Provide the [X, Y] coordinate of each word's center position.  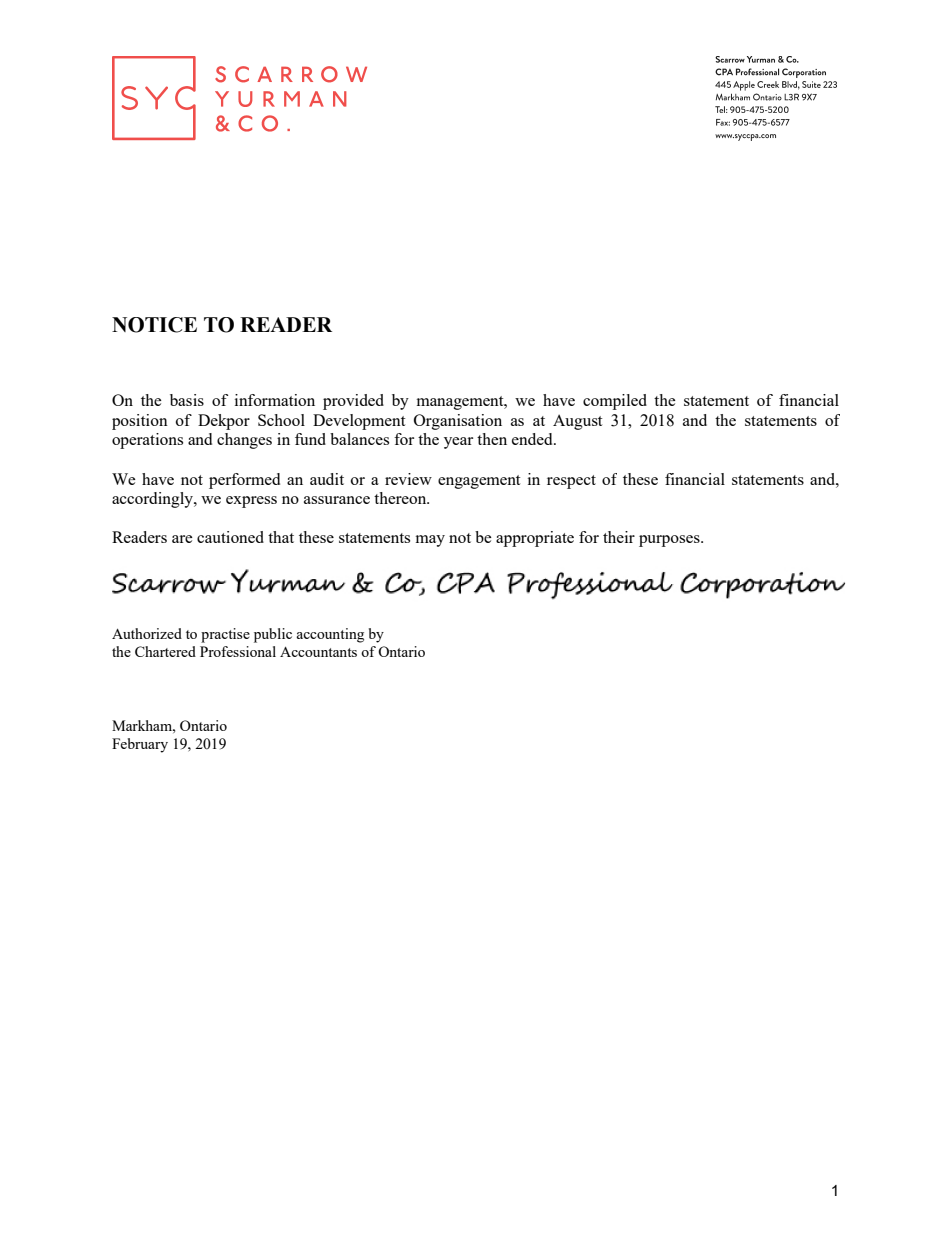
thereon [401, 498]
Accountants [318, 652]
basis [187, 400]
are [182, 539]
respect [571, 482]
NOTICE [154, 325]
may [430, 541]
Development [359, 422]
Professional [238, 651]
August [577, 422]
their [619, 537]
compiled [615, 402]
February [140, 745]
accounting [330, 635]
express [251, 502]
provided [353, 402]
